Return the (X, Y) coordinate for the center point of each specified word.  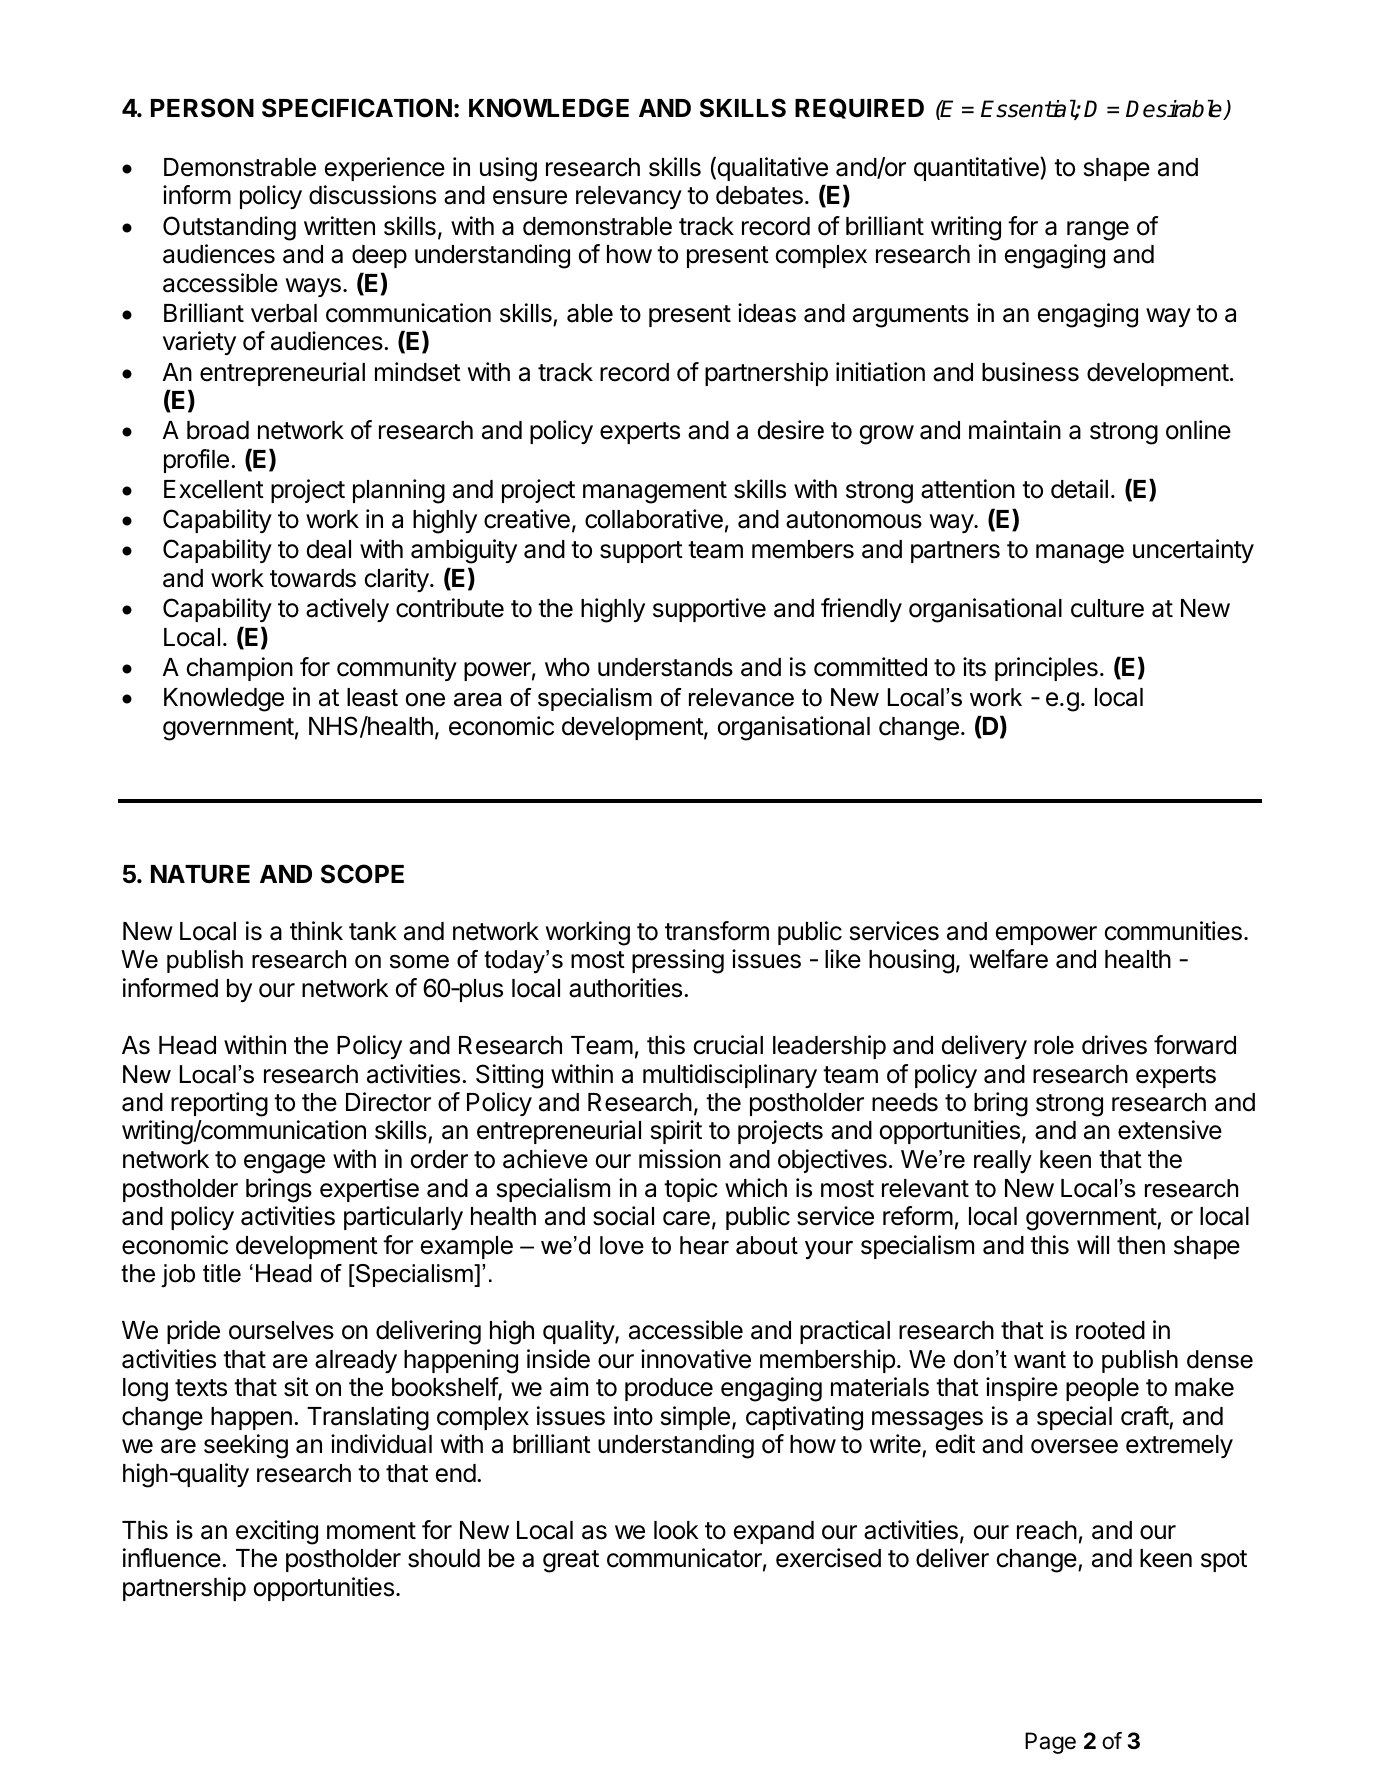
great (571, 1561)
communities (1173, 931)
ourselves (281, 1330)
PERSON (202, 108)
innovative (696, 1359)
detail (1079, 489)
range (1098, 231)
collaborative (654, 519)
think (316, 930)
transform (717, 931)
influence (172, 1558)
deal (329, 549)
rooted (1110, 1330)
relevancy (629, 197)
